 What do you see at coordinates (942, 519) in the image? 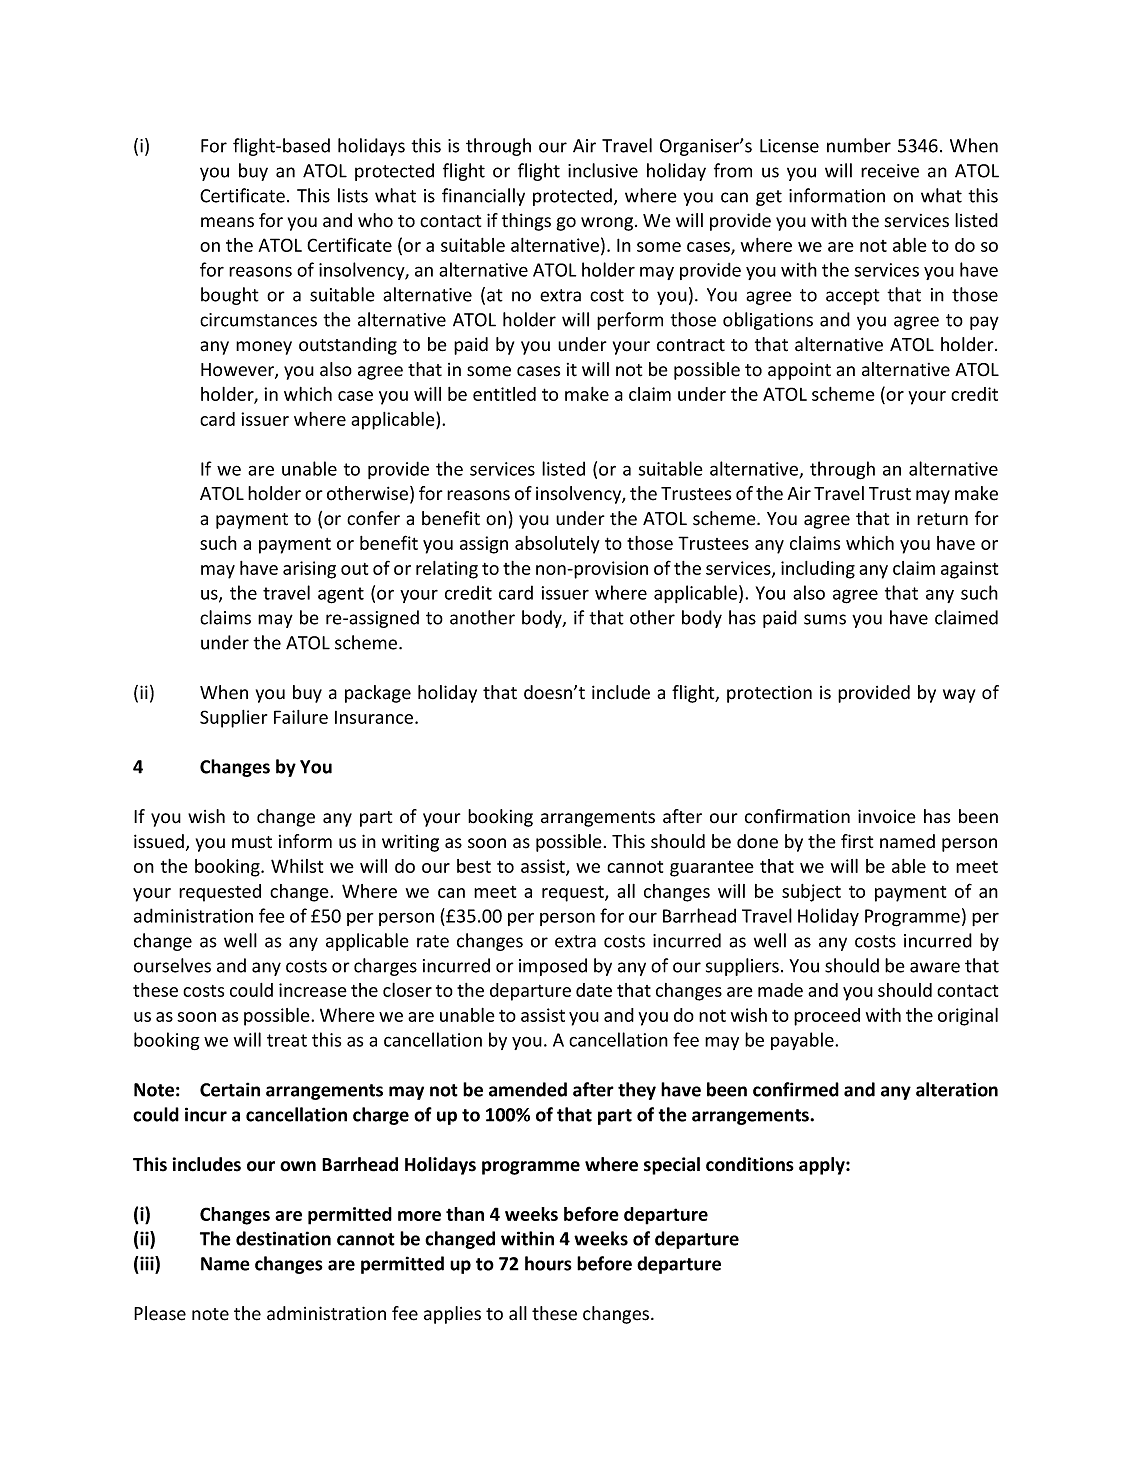
I see `return` at bounding box center [942, 519].
